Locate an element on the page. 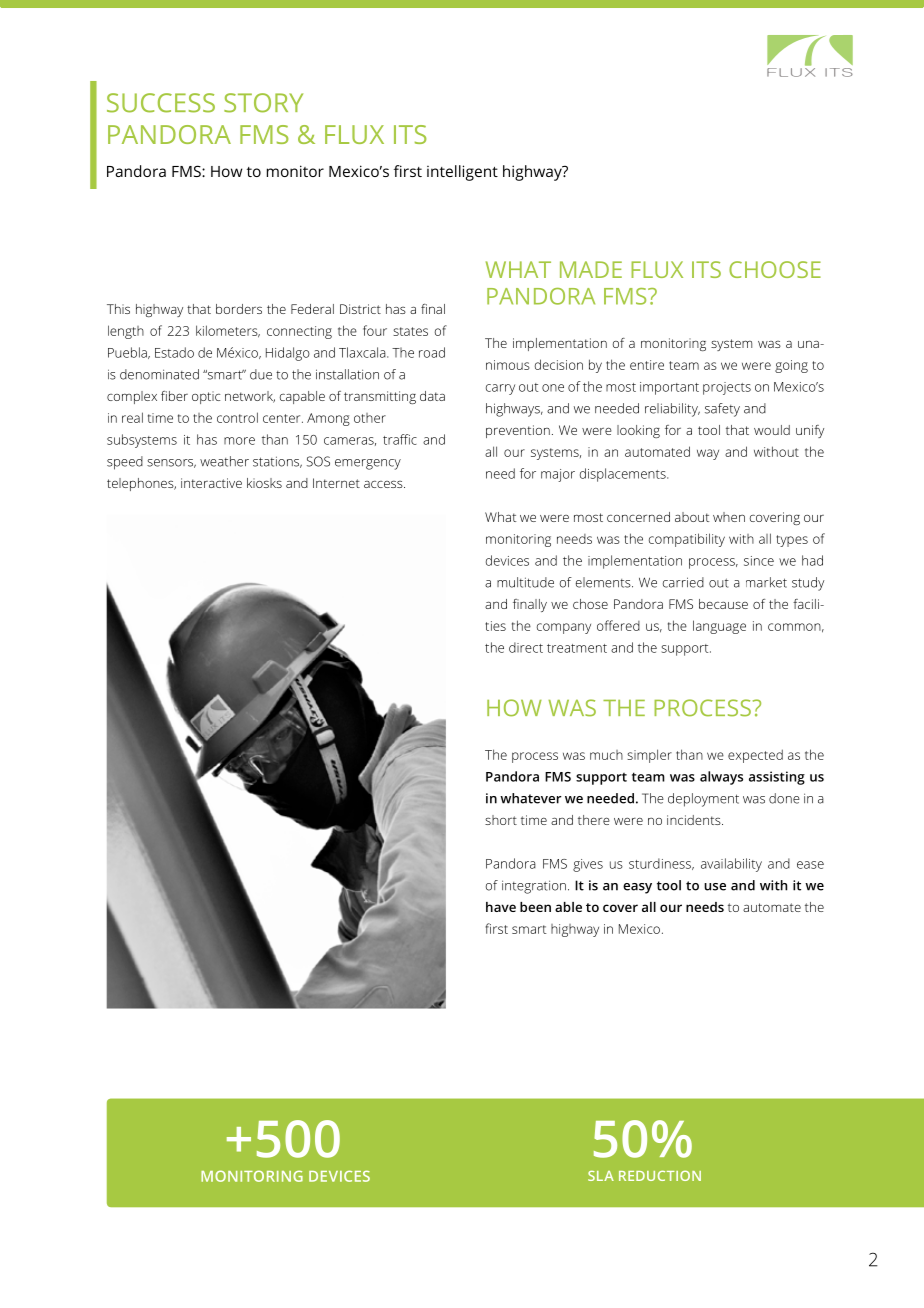  interactive is located at coordinates (211, 483).
